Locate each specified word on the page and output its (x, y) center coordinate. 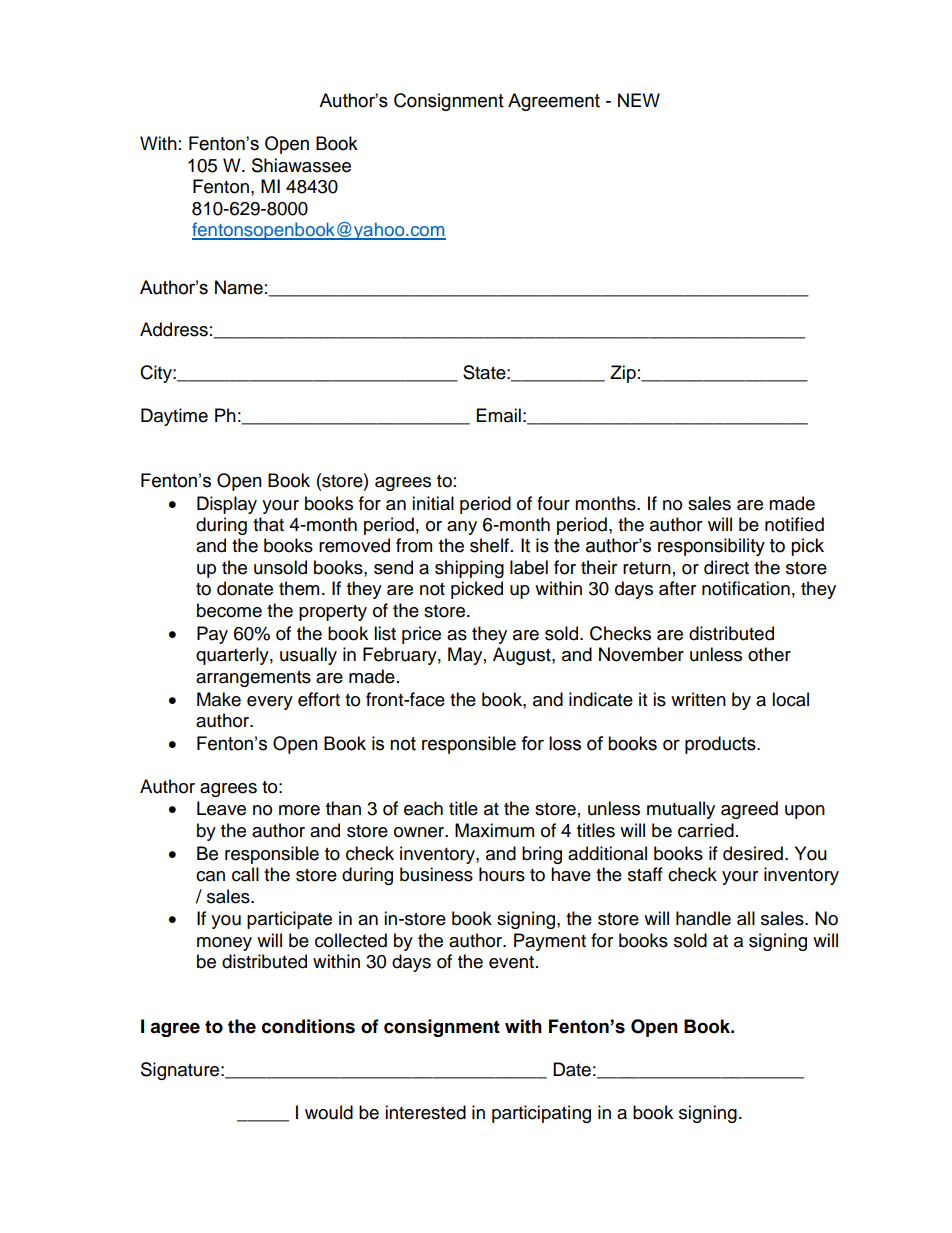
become (229, 610)
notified (794, 524)
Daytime (174, 417)
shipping (469, 569)
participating (541, 1114)
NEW (639, 100)
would (329, 1112)
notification (746, 588)
